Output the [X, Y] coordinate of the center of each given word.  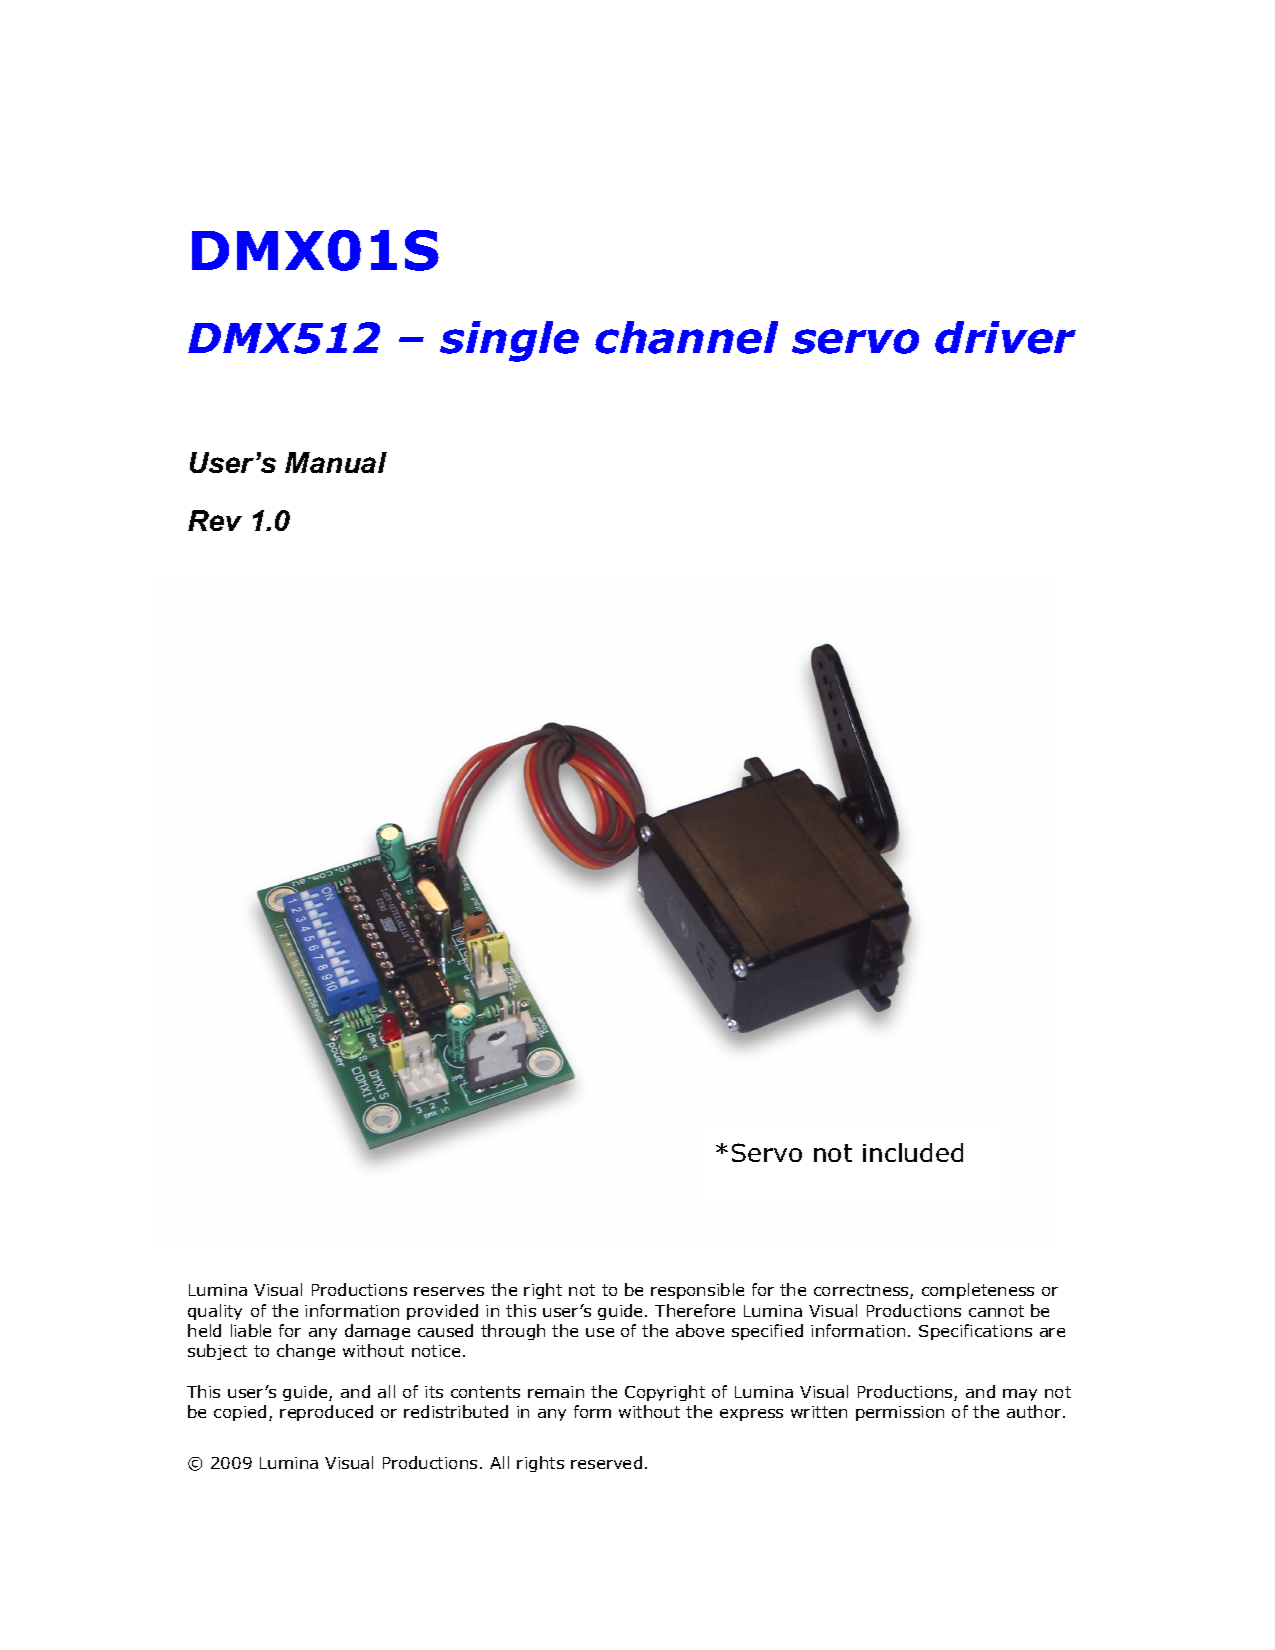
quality [215, 1312]
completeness [978, 1291]
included [913, 1152]
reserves [449, 1291]
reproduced [326, 1413]
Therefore [695, 1310]
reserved [606, 1462]
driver [1005, 337]
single [509, 341]
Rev [215, 520]
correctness [862, 1291]
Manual [336, 462]
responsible [697, 1291]
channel [686, 337]
